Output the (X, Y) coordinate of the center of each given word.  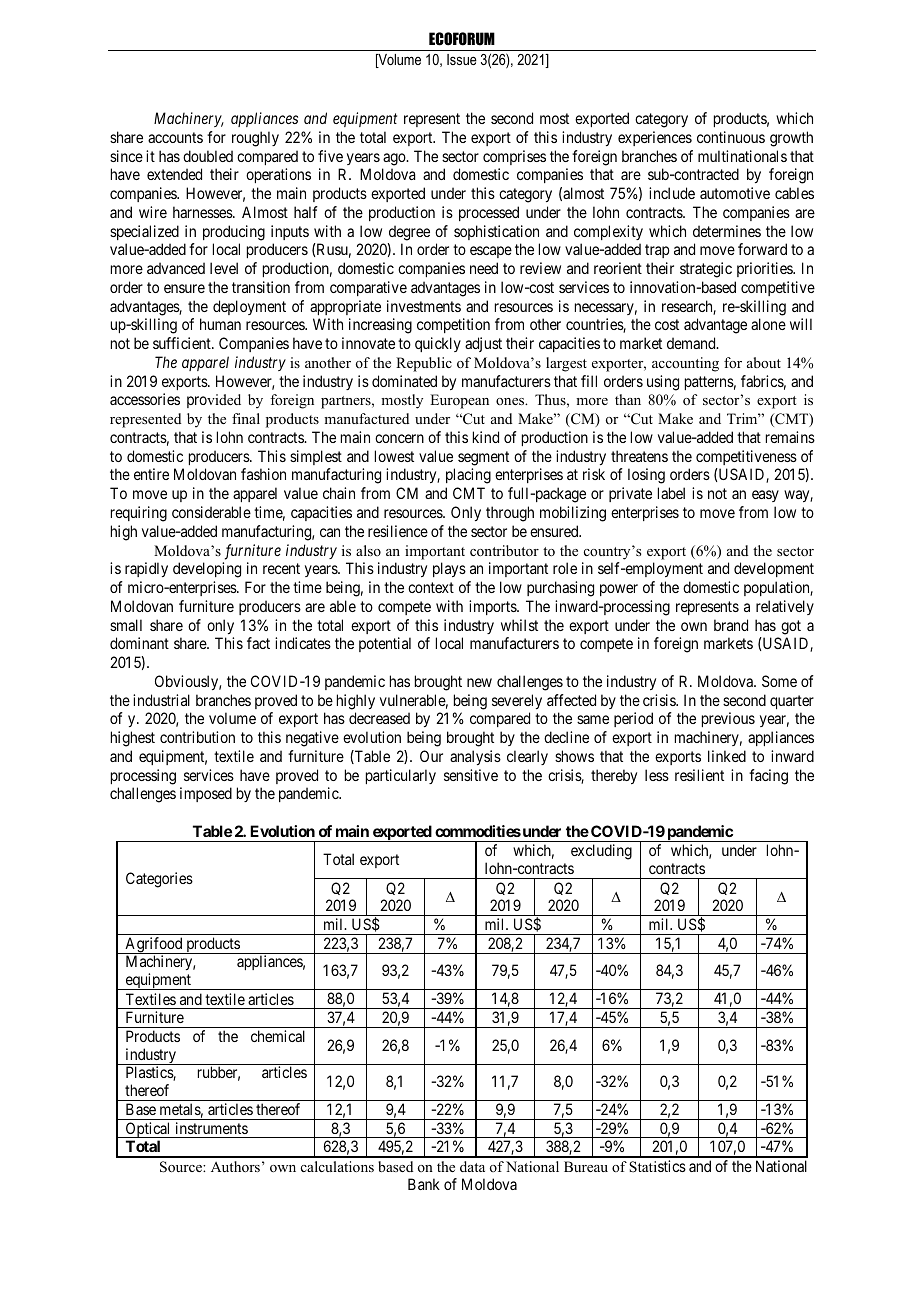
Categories (159, 880)
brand (731, 625)
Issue (462, 59)
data (472, 1166)
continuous (731, 137)
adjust (483, 344)
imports (493, 607)
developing (207, 570)
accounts (175, 137)
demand (692, 343)
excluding (601, 852)
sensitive (471, 775)
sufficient (183, 343)
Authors (235, 1166)
